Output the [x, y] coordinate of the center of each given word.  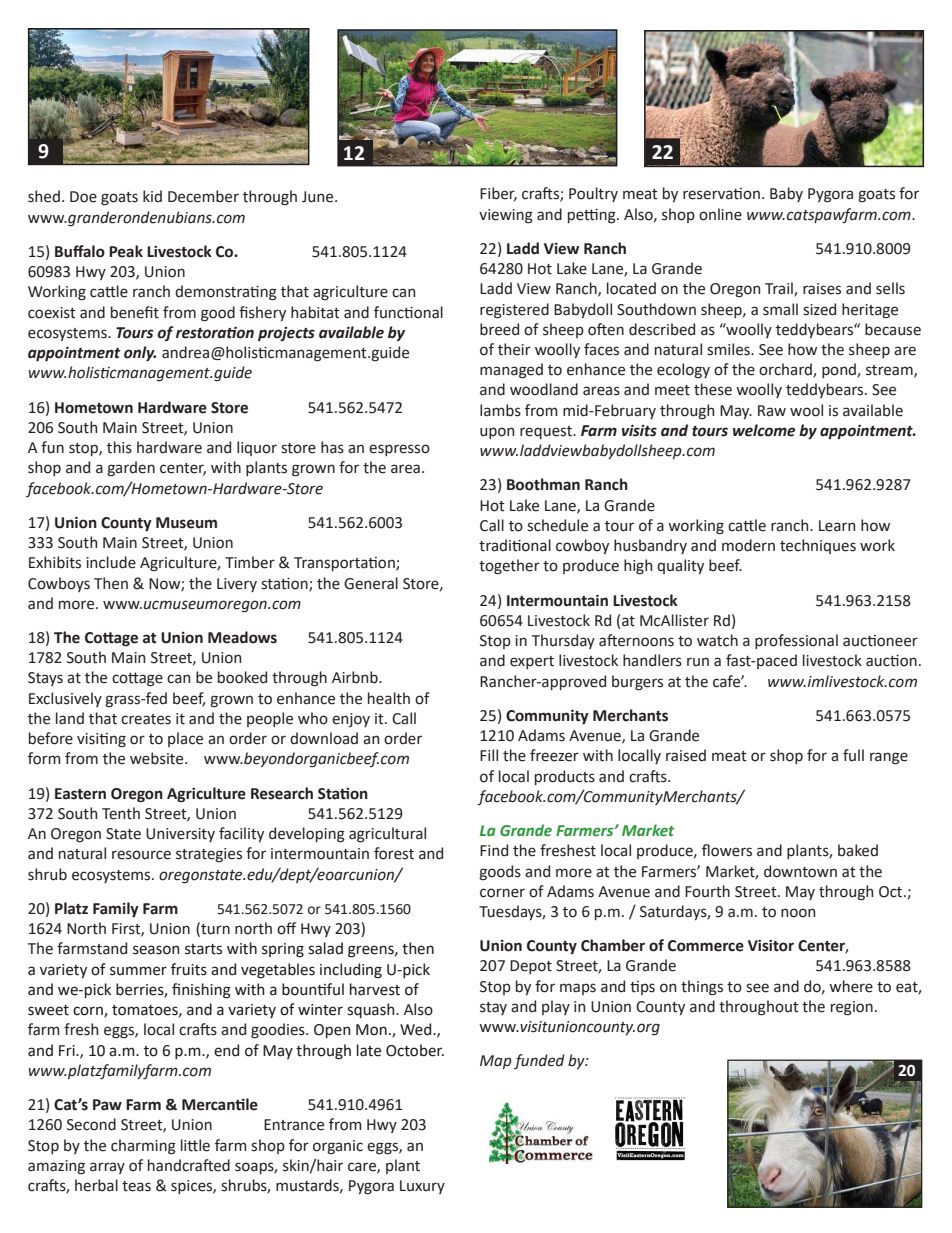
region [852, 1008]
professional [796, 641]
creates [146, 719]
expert [532, 662]
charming [143, 1147]
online [720, 214]
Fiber [498, 194]
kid [152, 196]
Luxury [422, 1187]
